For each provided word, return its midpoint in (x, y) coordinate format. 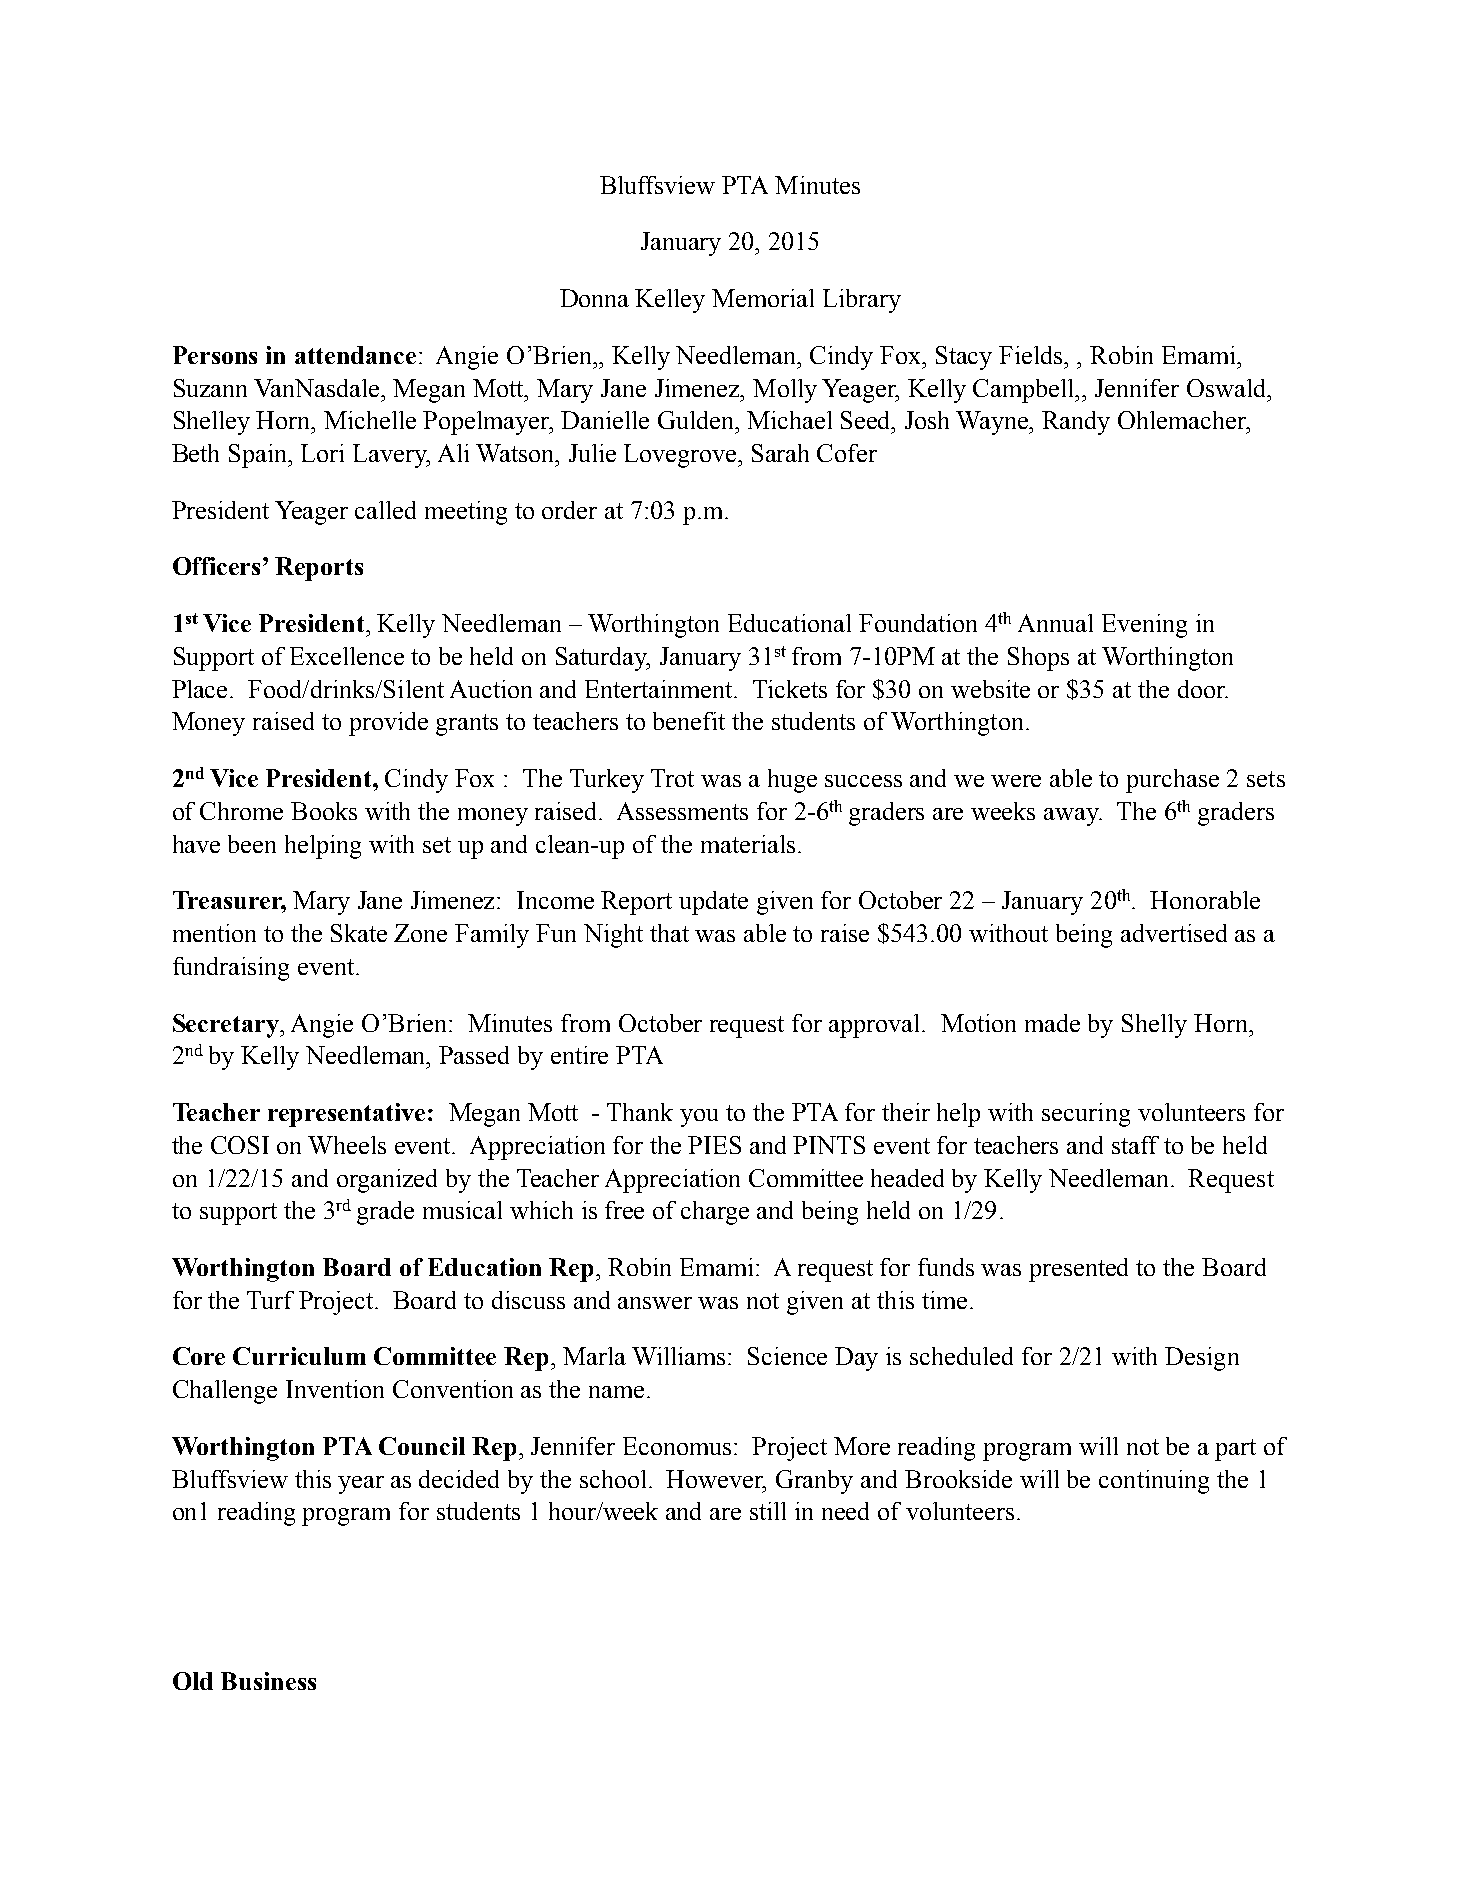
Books (324, 811)
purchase (1172, 781)
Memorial (763, 298)
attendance (355, 355)
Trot (672, 778)
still (768, 1511)
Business (268, 1681)
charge (715, 1213)
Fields (1032, 355)
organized (387, 1181)
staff (1135, 1145)
